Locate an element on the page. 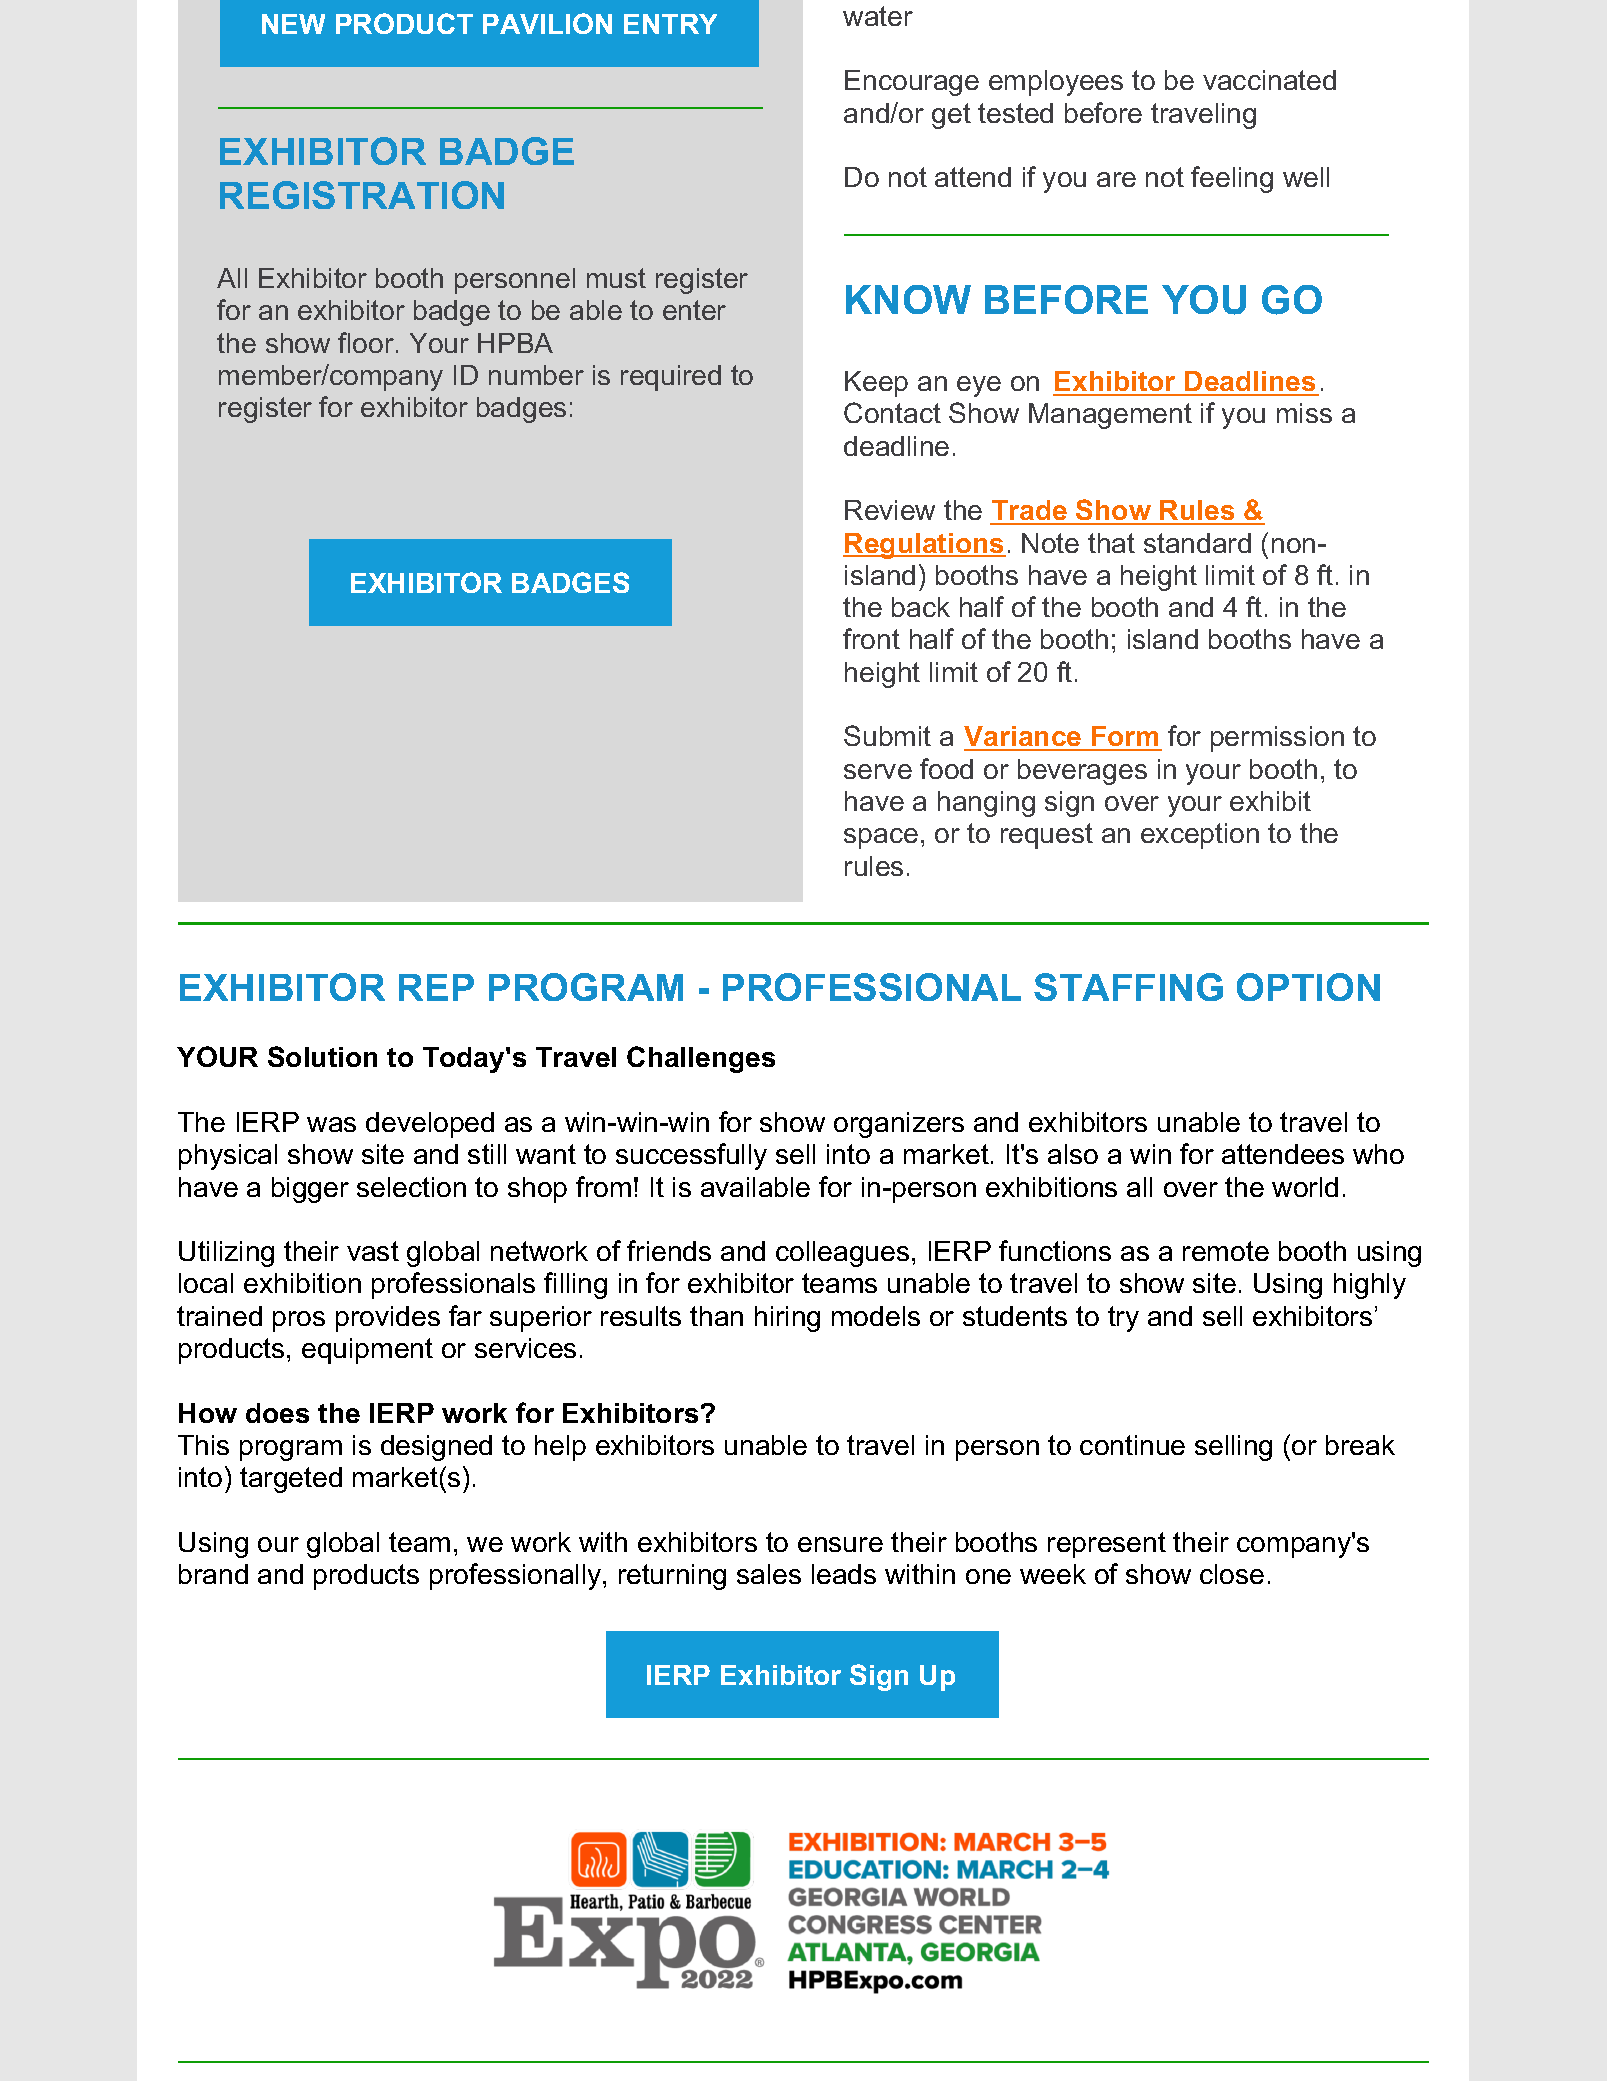 This image has height=2081, width=1608. Solution is located at coordinates (322, 1056).
